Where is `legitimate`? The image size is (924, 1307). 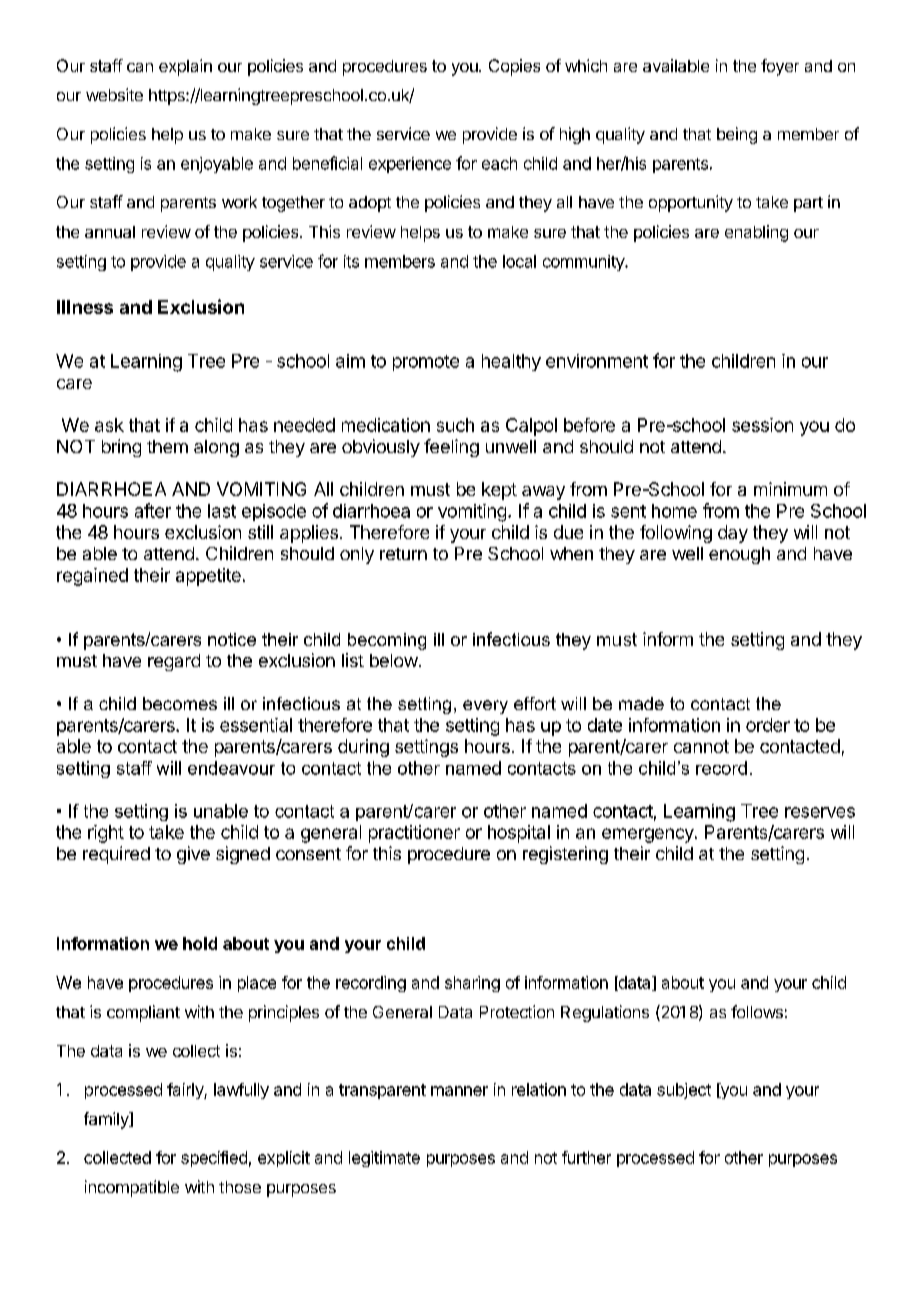 legitimate is located at coordinates (384, 1159).
